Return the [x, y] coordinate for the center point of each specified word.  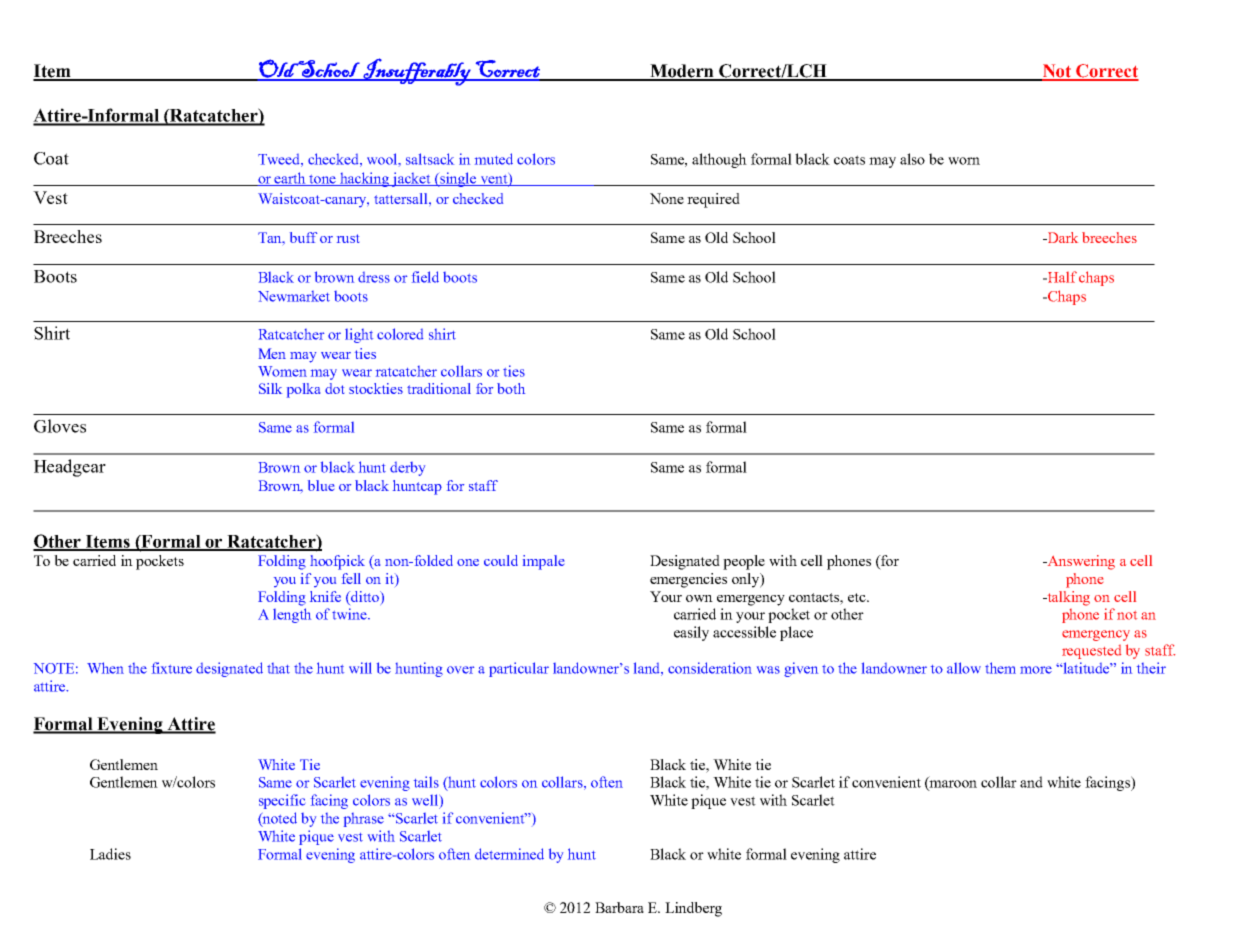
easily [691, 633]
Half [1061, 277]
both [511, 388]
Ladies [110, 854]
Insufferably [417, 72]
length [292, 615]
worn [964, 161]
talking [1067, 598]
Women [282, 371]
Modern [682, 72]
